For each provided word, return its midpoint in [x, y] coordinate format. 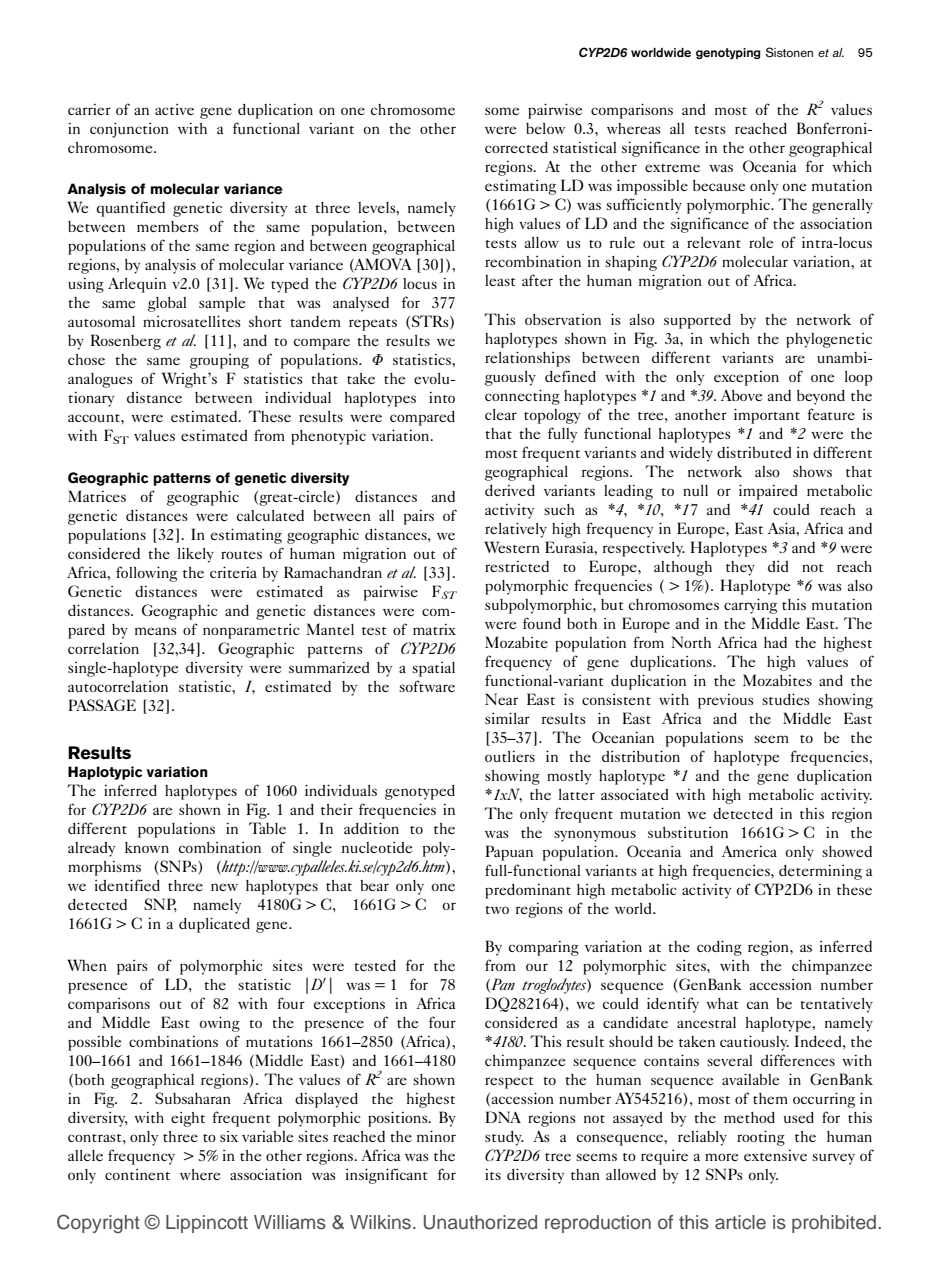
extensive [775, 1155]
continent [137, 1174]
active [174, 109]
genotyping [728, 54]
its [493, 1174]
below [545, 128]
